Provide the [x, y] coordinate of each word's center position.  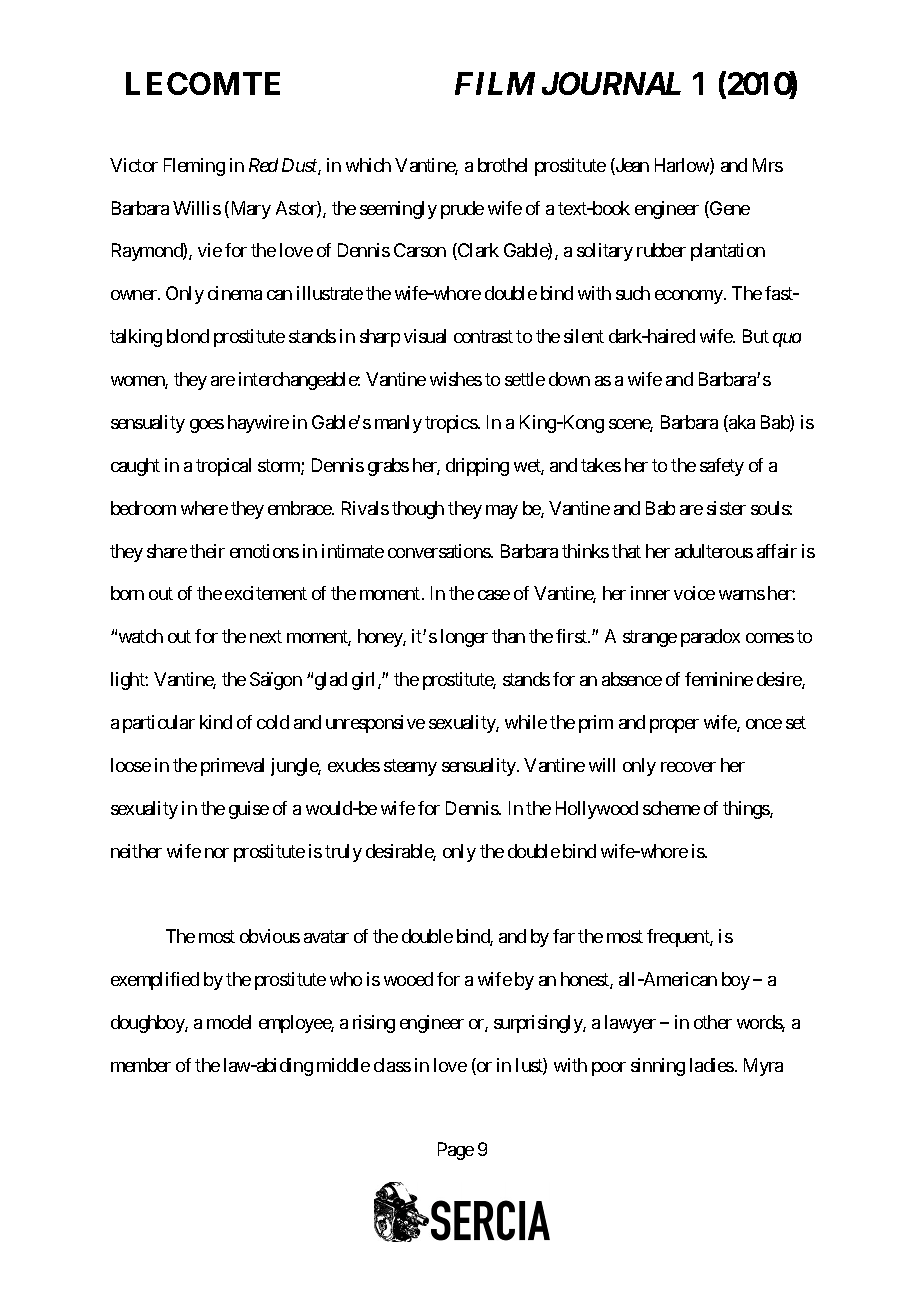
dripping [477, 467]
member [141, 1065]
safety [722, 467]
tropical [223, 467]
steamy [410, 767]
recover [688, 767]
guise [249, 810]
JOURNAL [611, 83]
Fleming [194, 167]
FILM [495, 83]
